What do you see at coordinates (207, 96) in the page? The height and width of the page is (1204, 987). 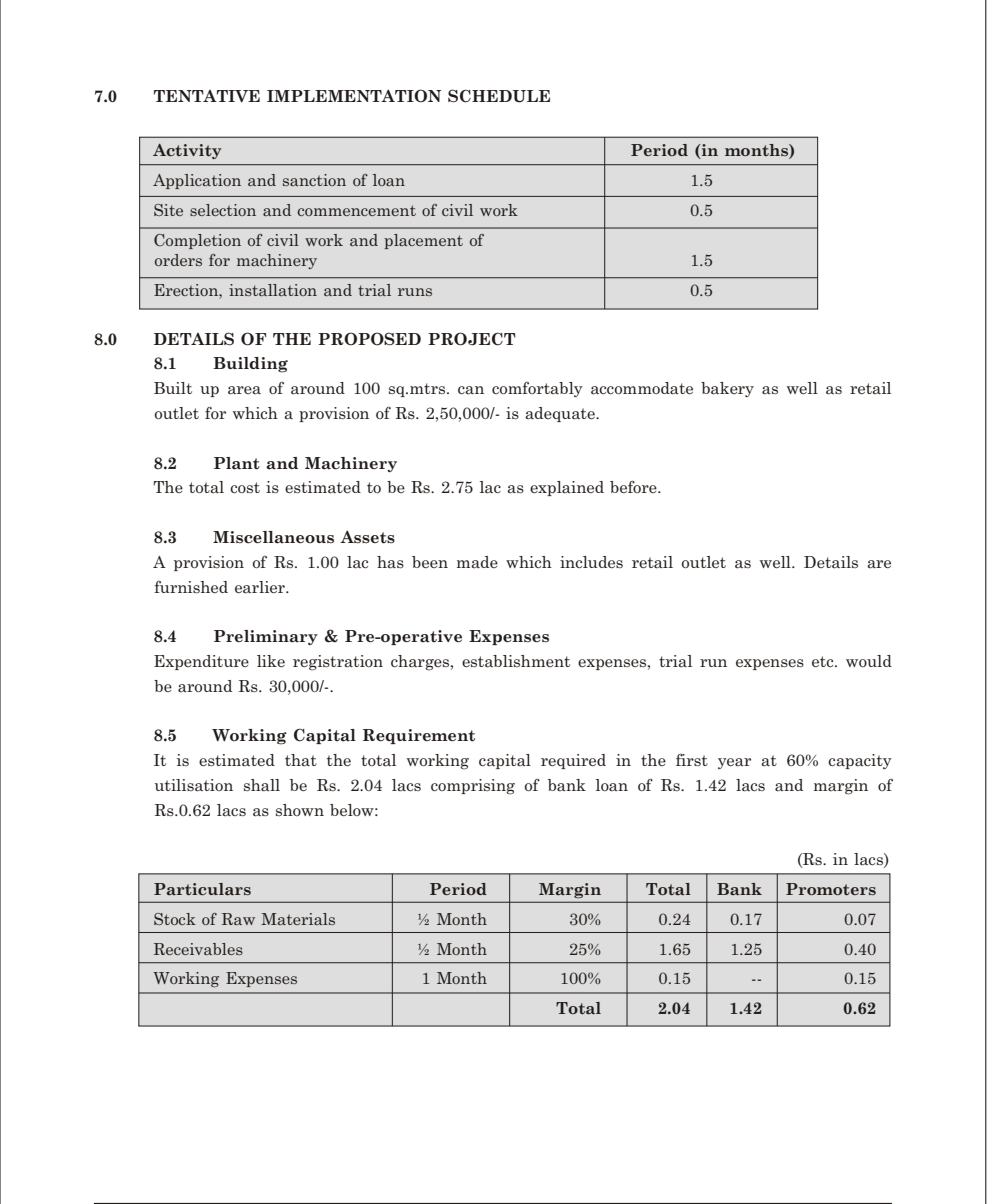 I see `TENTATIVE` at bounding box center [207, 96].
